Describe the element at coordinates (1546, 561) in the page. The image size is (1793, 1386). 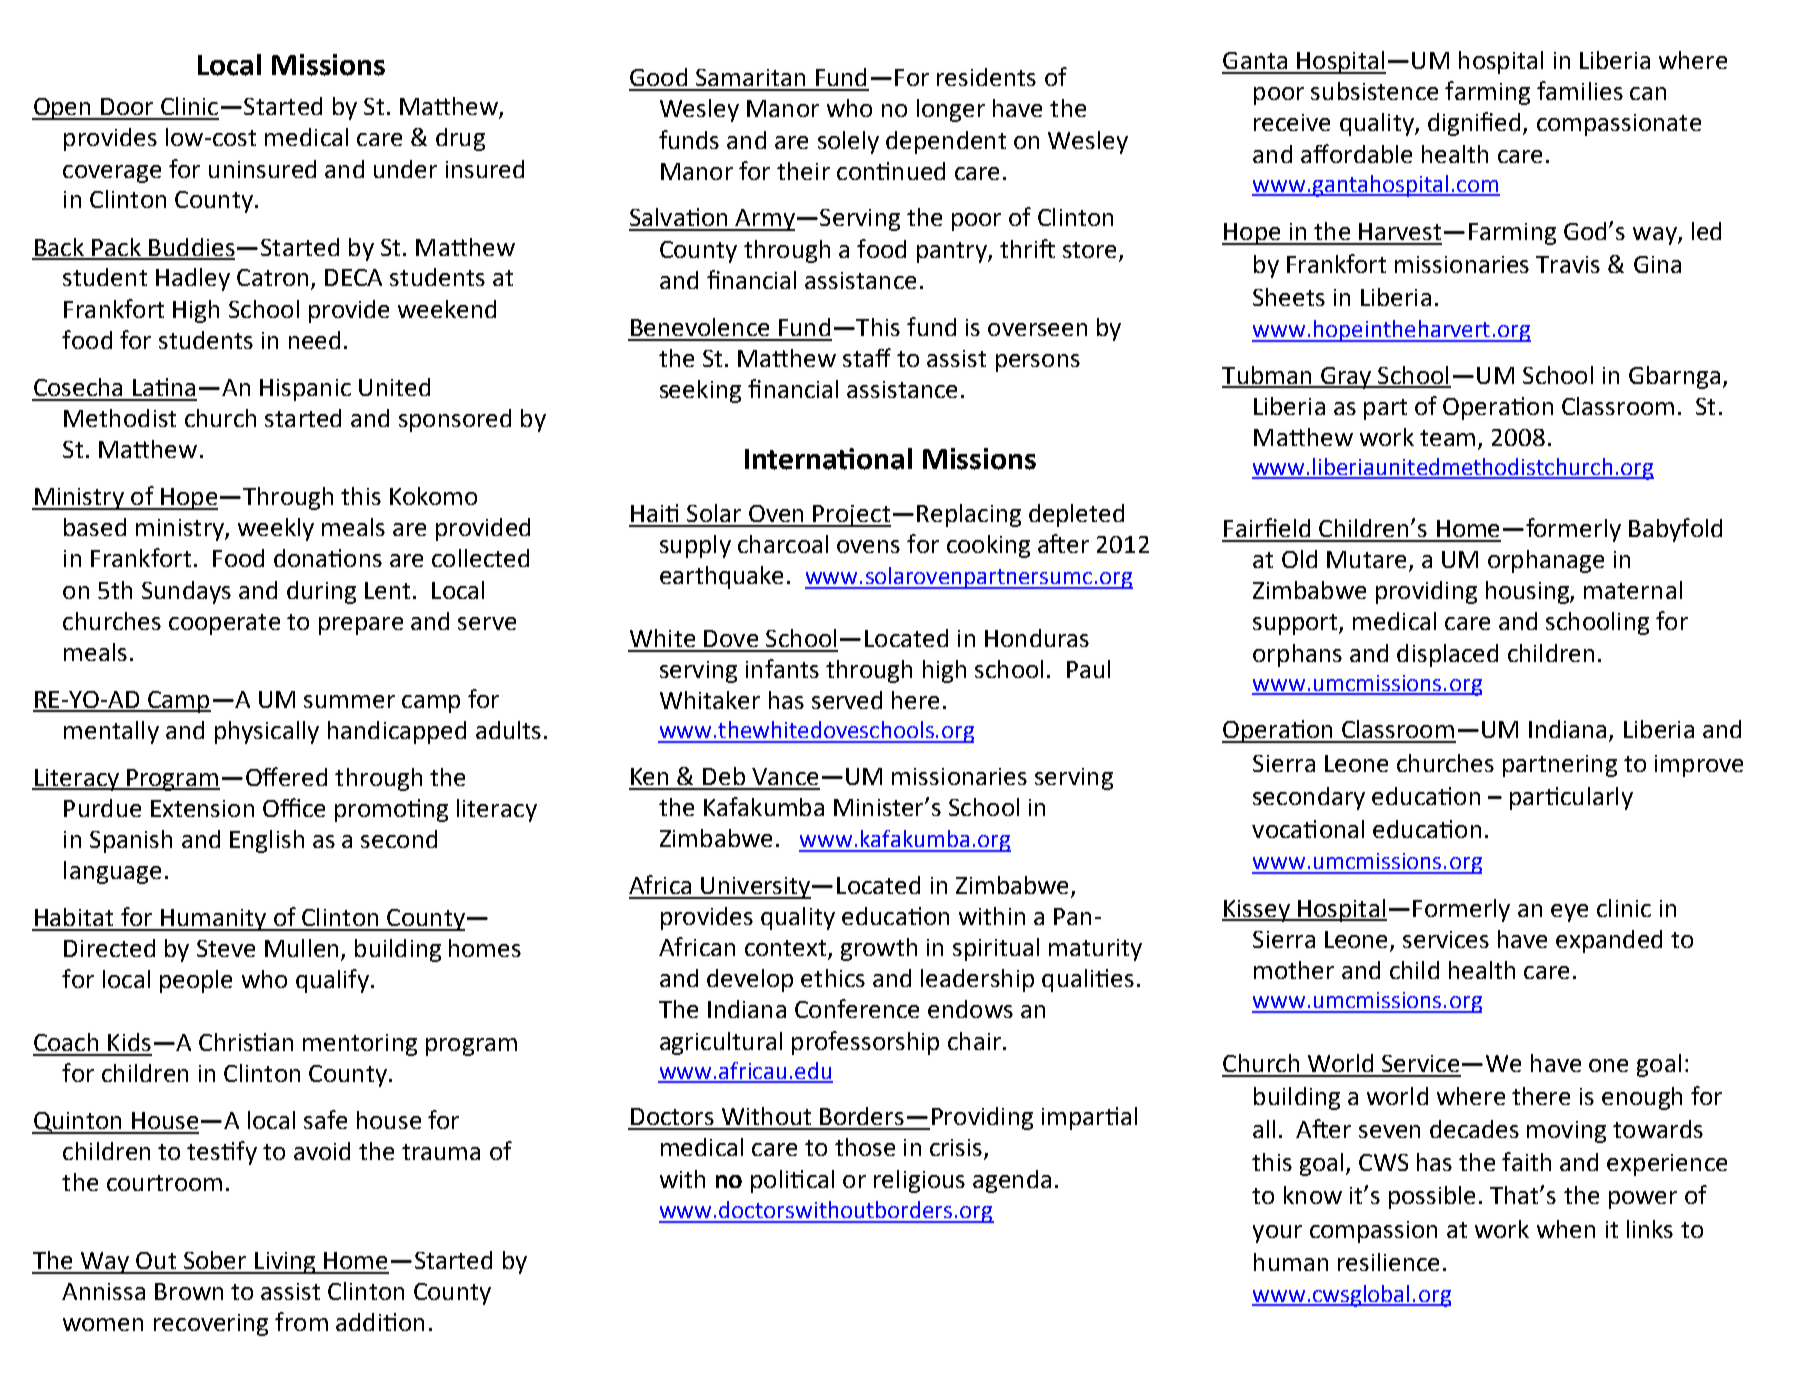
I see `orphanage` at that location.
